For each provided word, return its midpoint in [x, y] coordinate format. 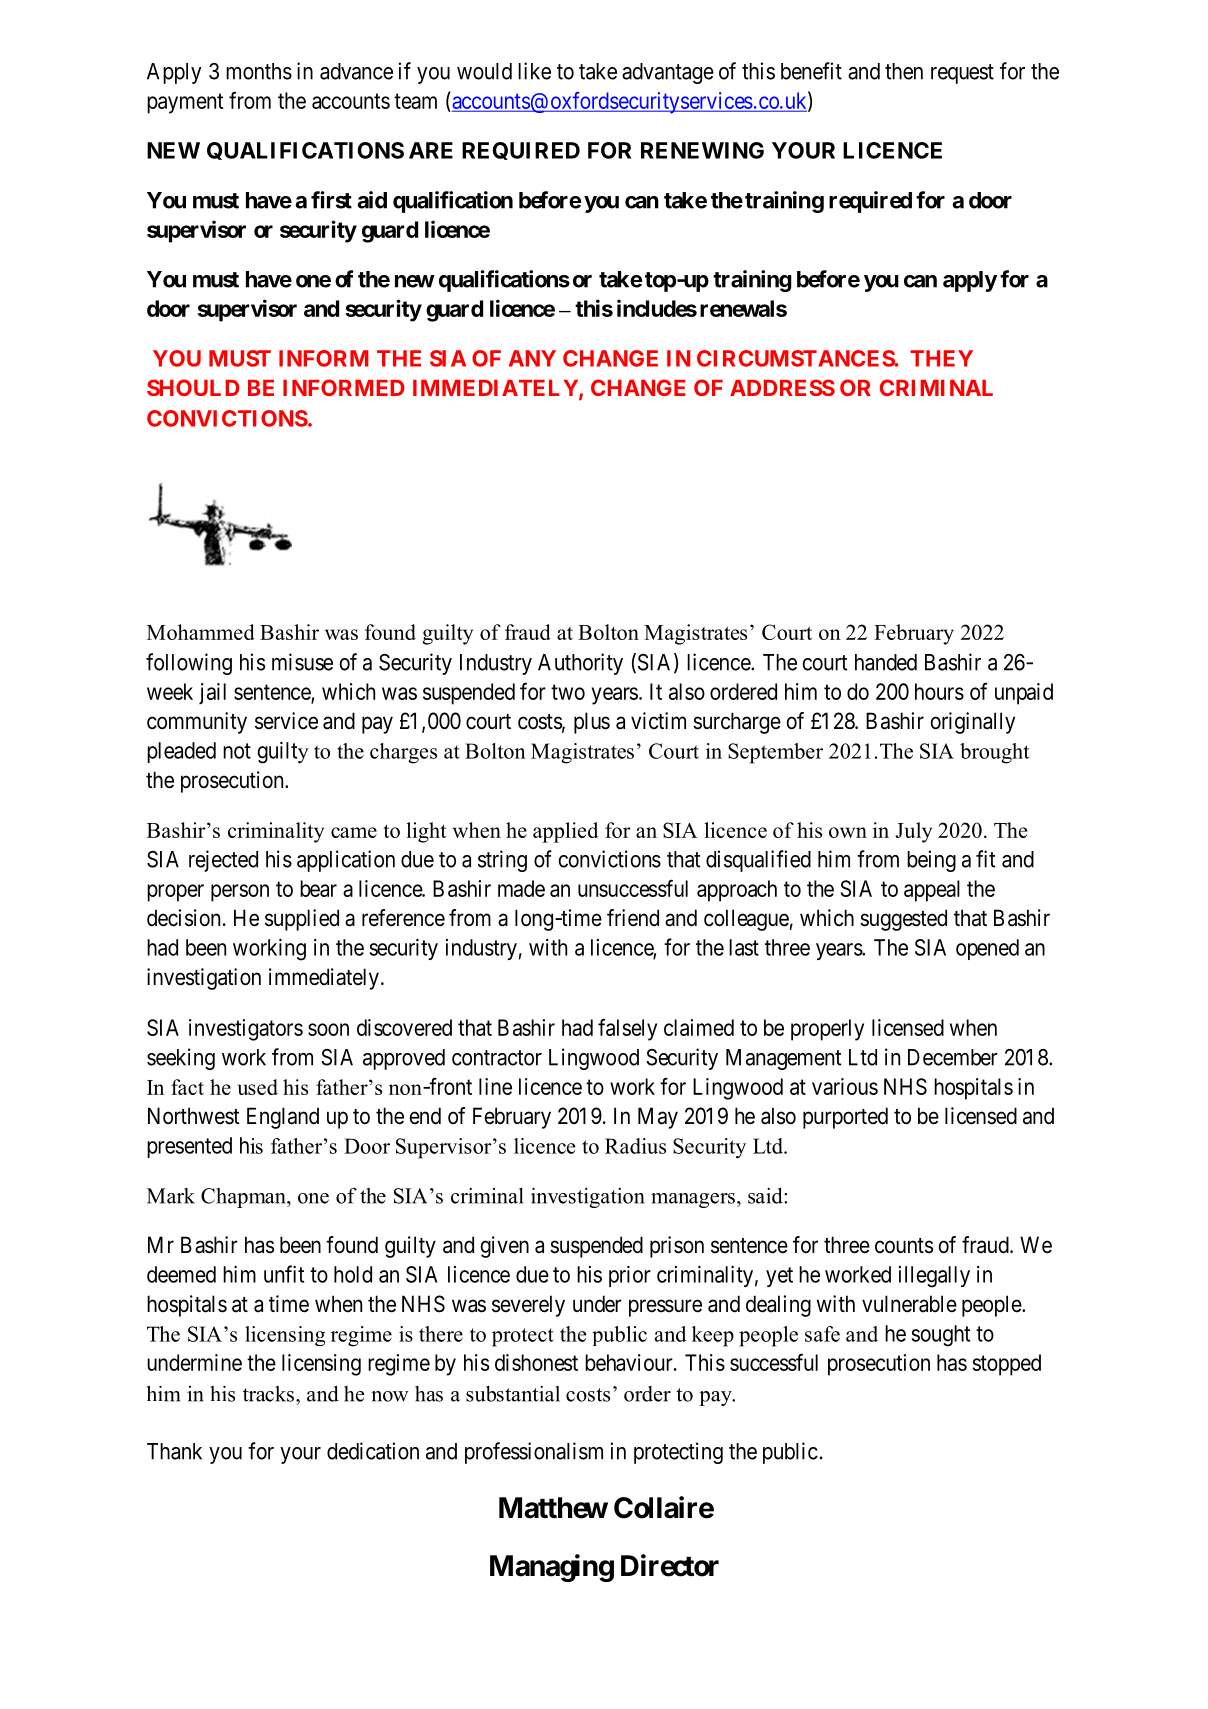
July [913, 832]
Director [670, 1565]
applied [565, 832]
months [259, 71]
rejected [223, 861]
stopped [1006, 1365]
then [904, 71]
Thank [174, 1451]
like [534, 71]
